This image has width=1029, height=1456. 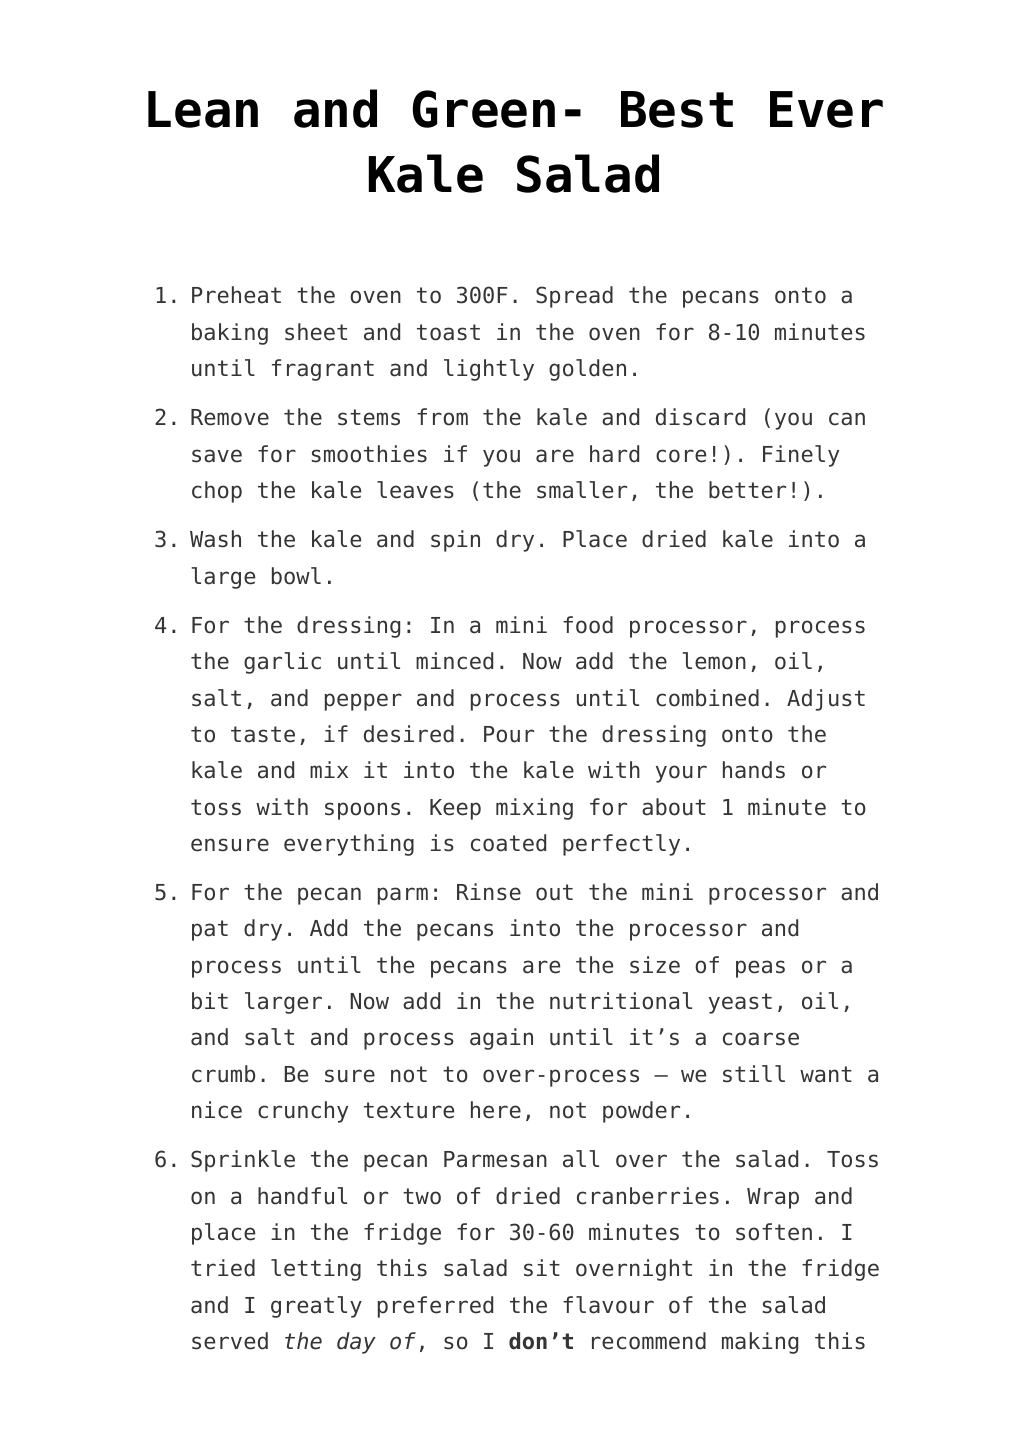 I want to click on again, so click(x=501, y=1039).
